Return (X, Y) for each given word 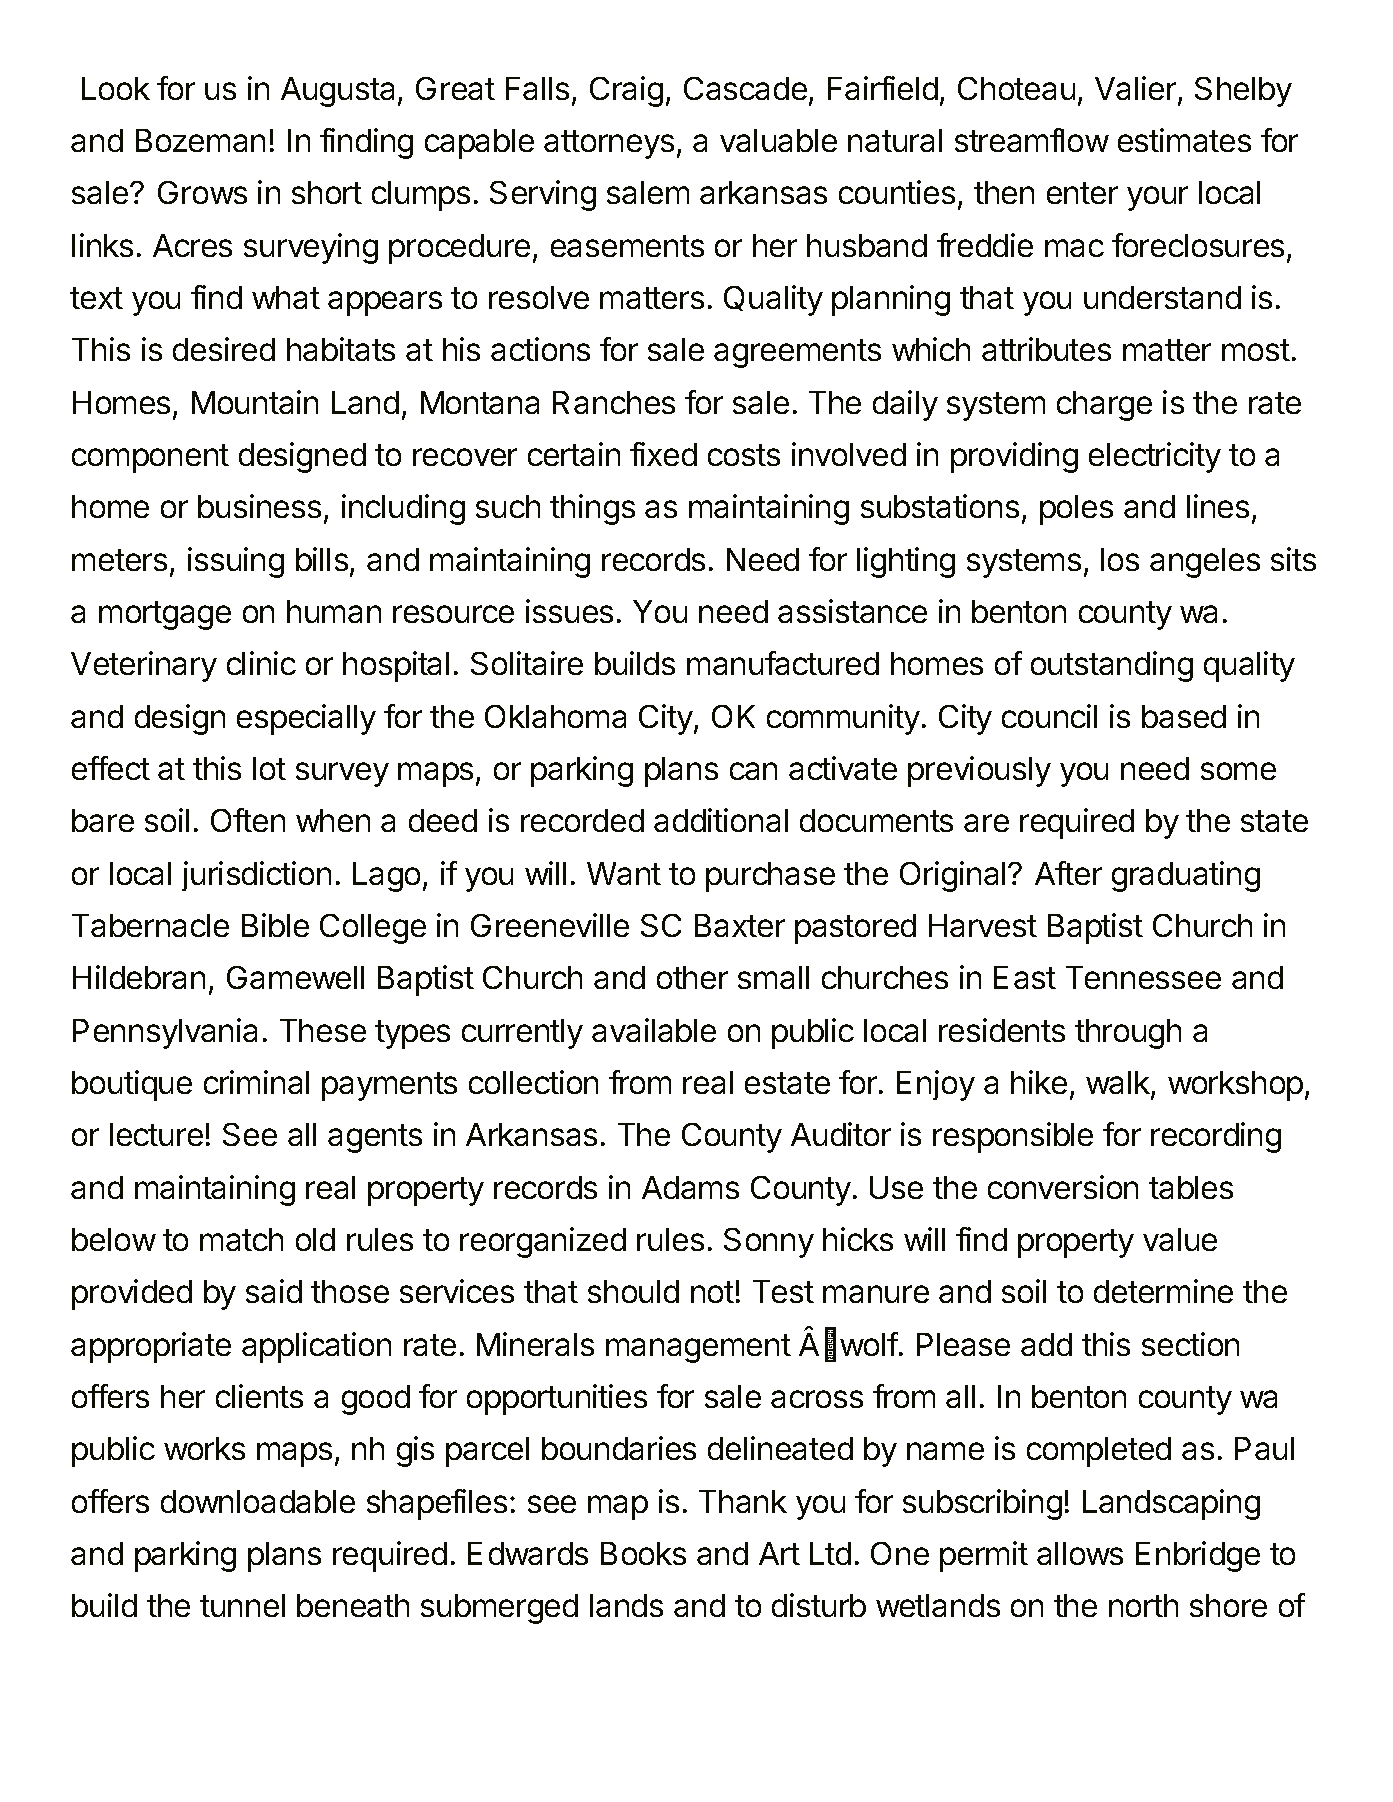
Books (643, 1553)
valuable (778, 140)
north (1143, 1605)
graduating (1186, 876)
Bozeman (200, 140)
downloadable (258, 1501)
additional (721, 820)
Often (248, 820)
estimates (1184, 140)
